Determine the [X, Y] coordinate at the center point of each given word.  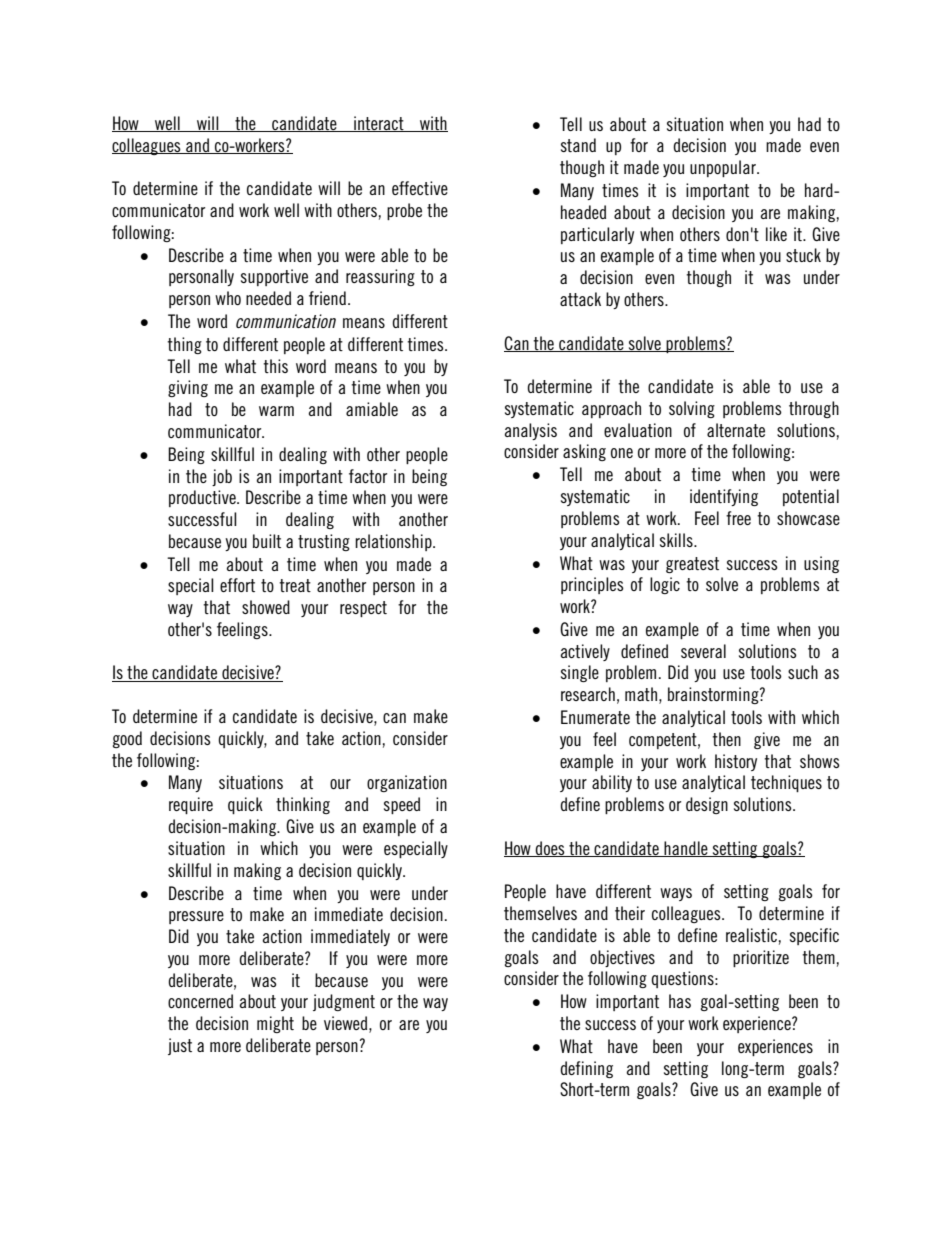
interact [379, 124]
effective [420, 188]
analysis [530, 431]
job [222, 477]
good [127, 739]
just [180, 1046]
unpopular [724, 168]
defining [586, 1069]
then [726, 739]
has [680, 1001]
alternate [736, 430]
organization [407, 783]
